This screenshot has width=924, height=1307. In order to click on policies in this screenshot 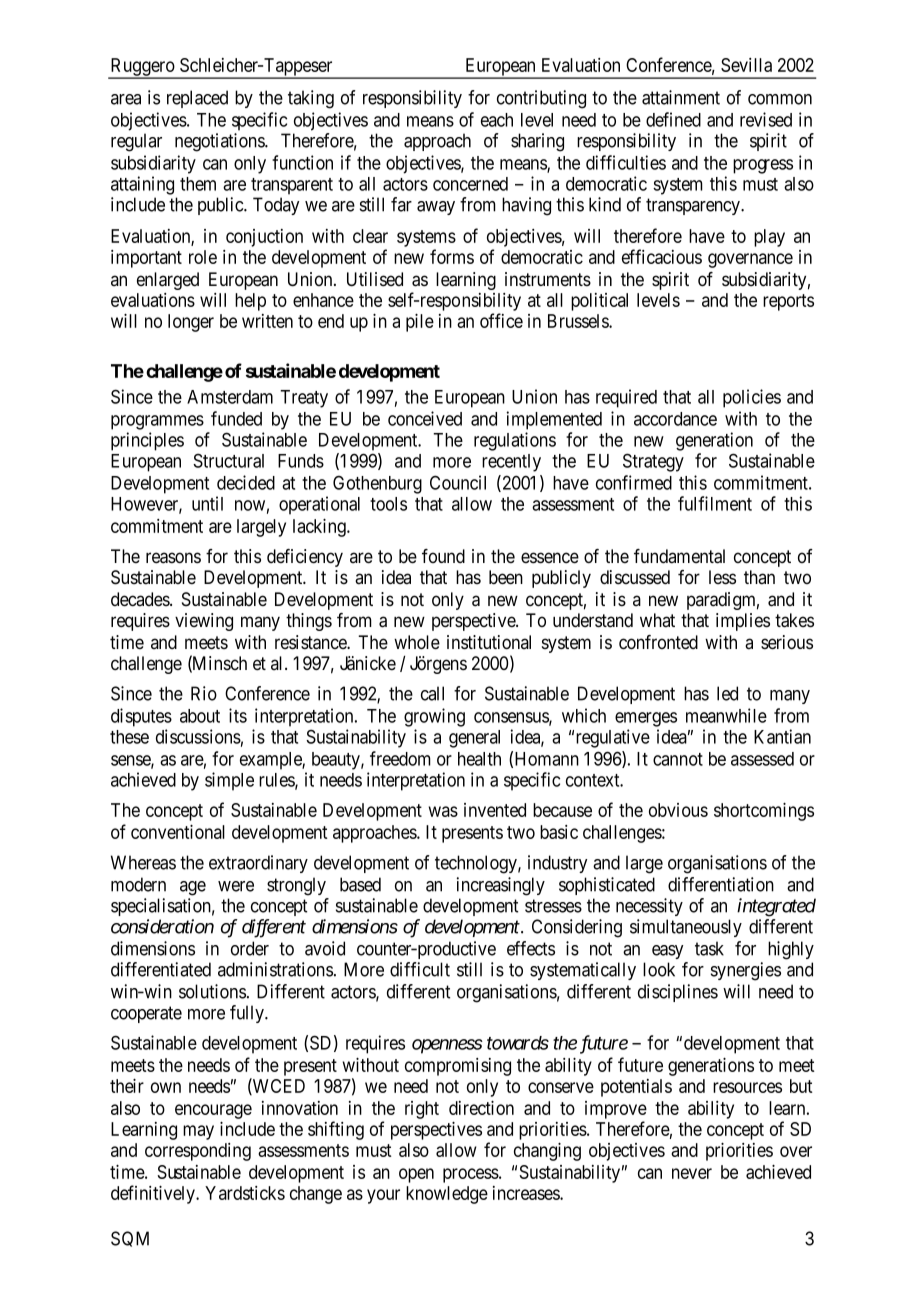, I will do `click(752, 398)`.
